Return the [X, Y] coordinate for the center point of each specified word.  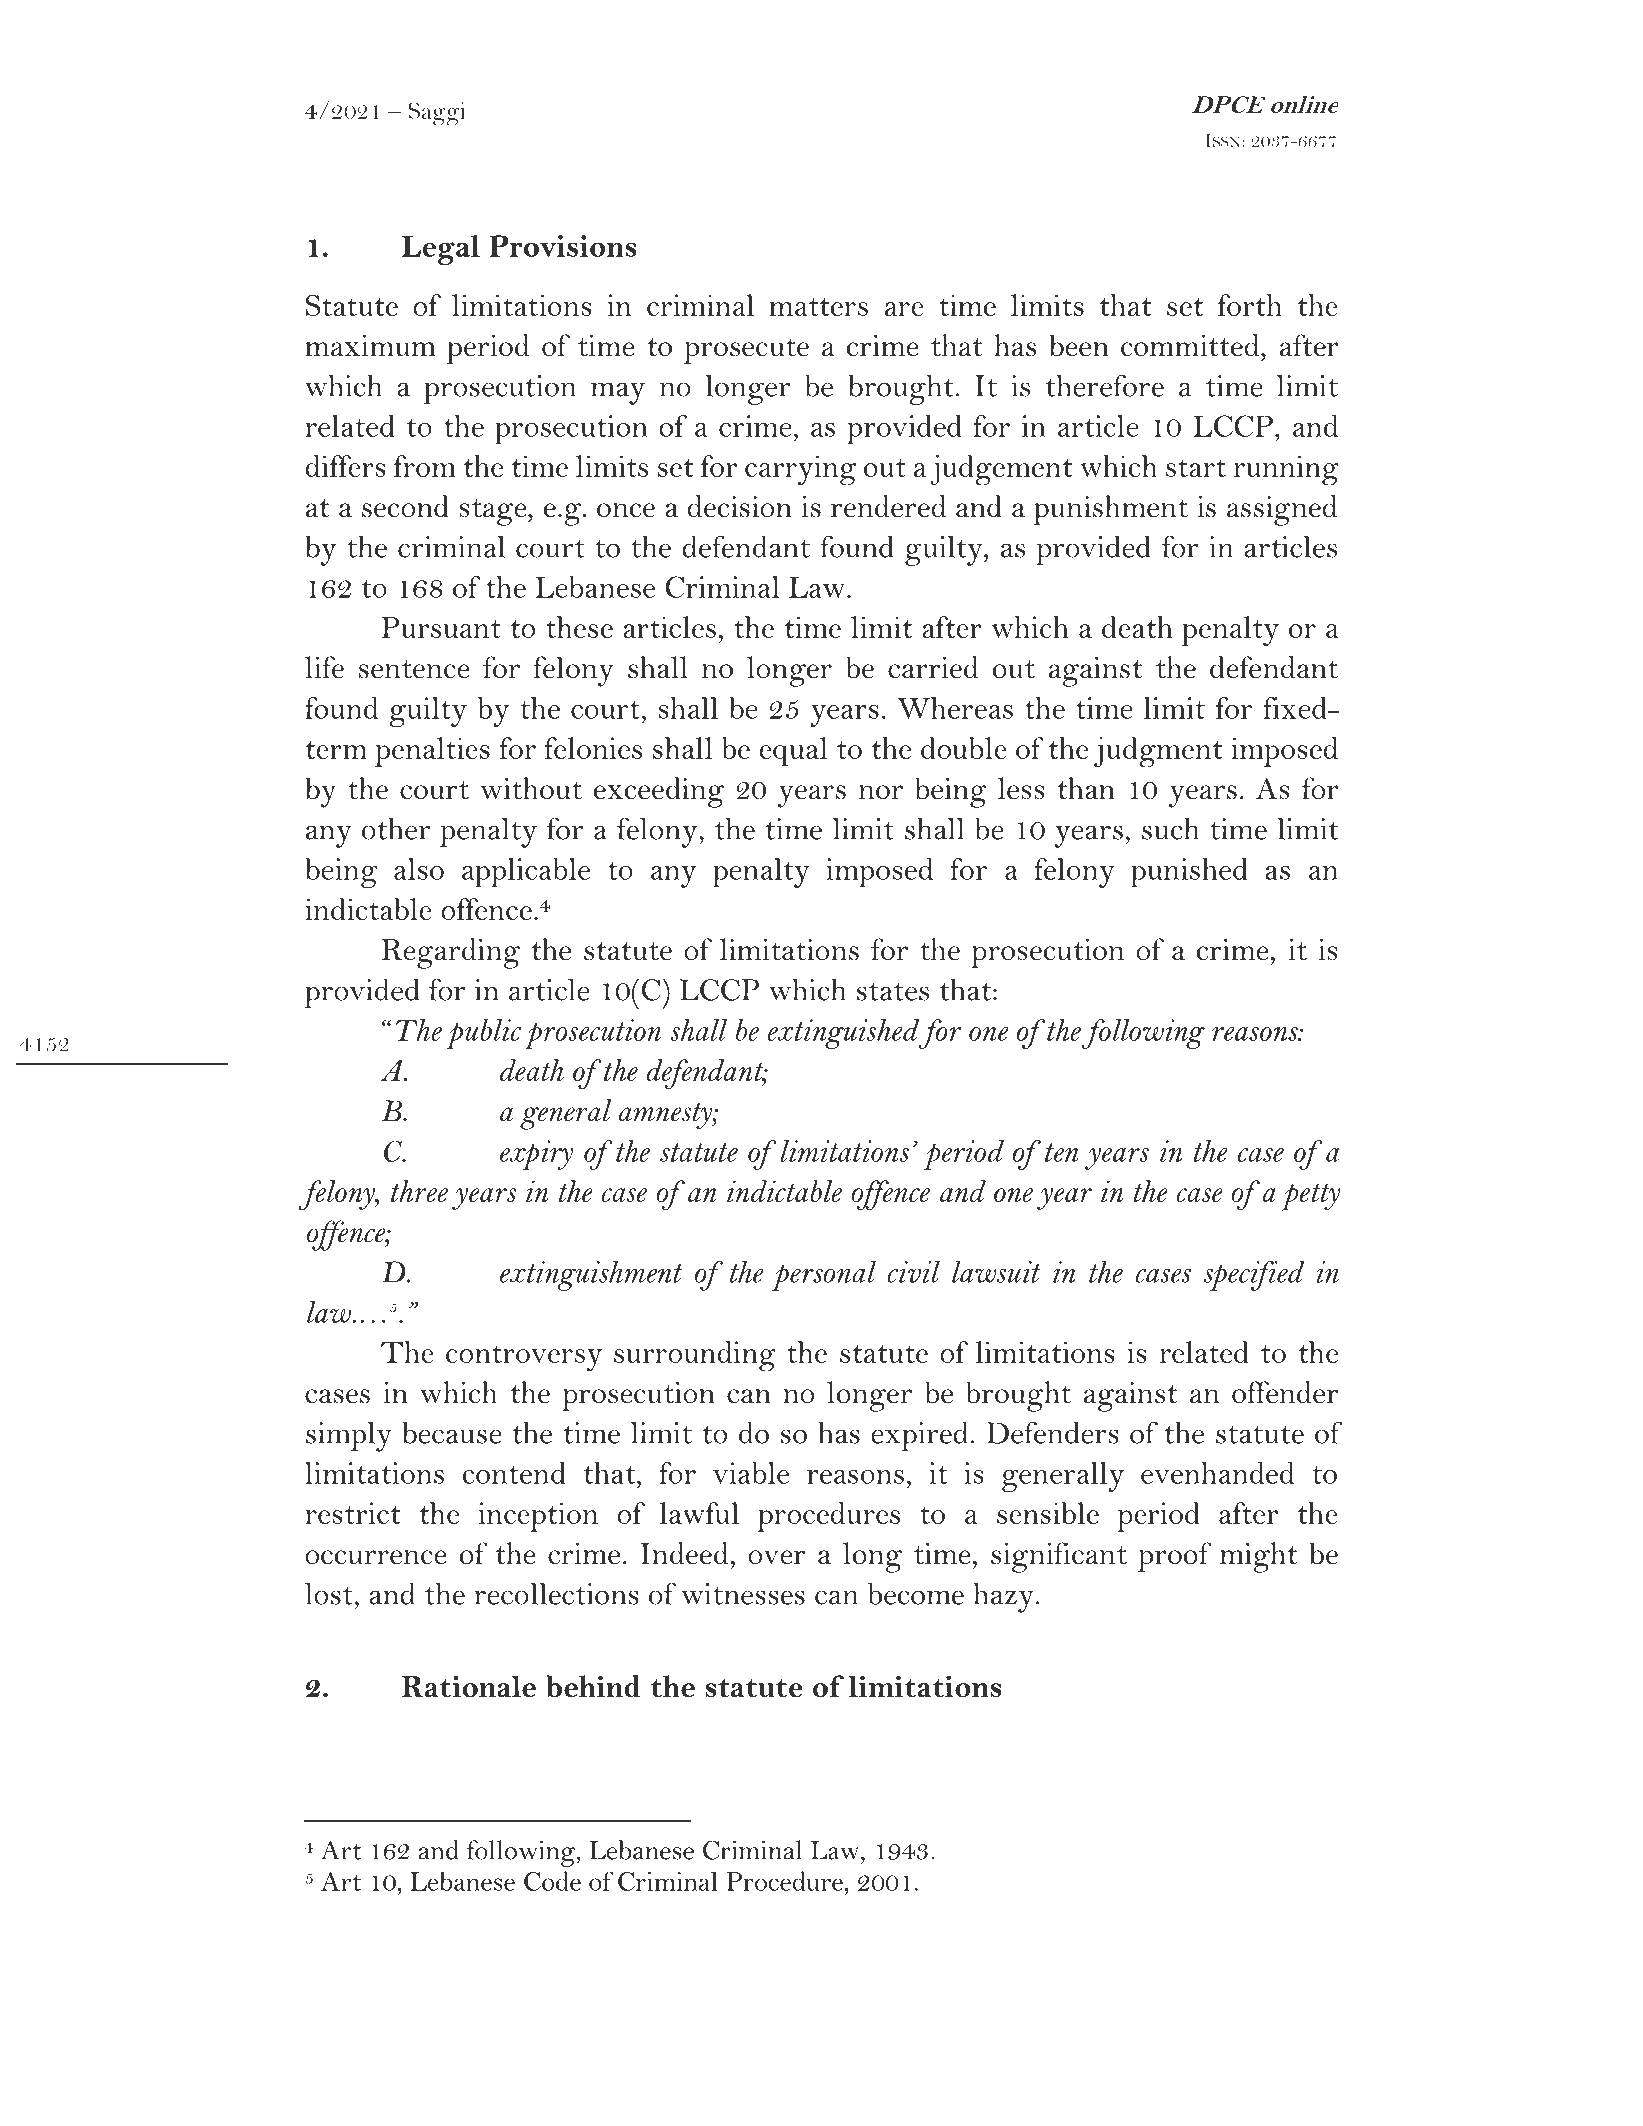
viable [751, 1473]
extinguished [844, 1034]
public [483, 1034]
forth [1250, 305]
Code [552, 1881]
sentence [414, 669]
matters [818, 307]
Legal [441, 250]
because [452, 1433]
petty [1310, 1197]
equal [793, 751]
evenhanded [1217, 1473]
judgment [1158, 752]
